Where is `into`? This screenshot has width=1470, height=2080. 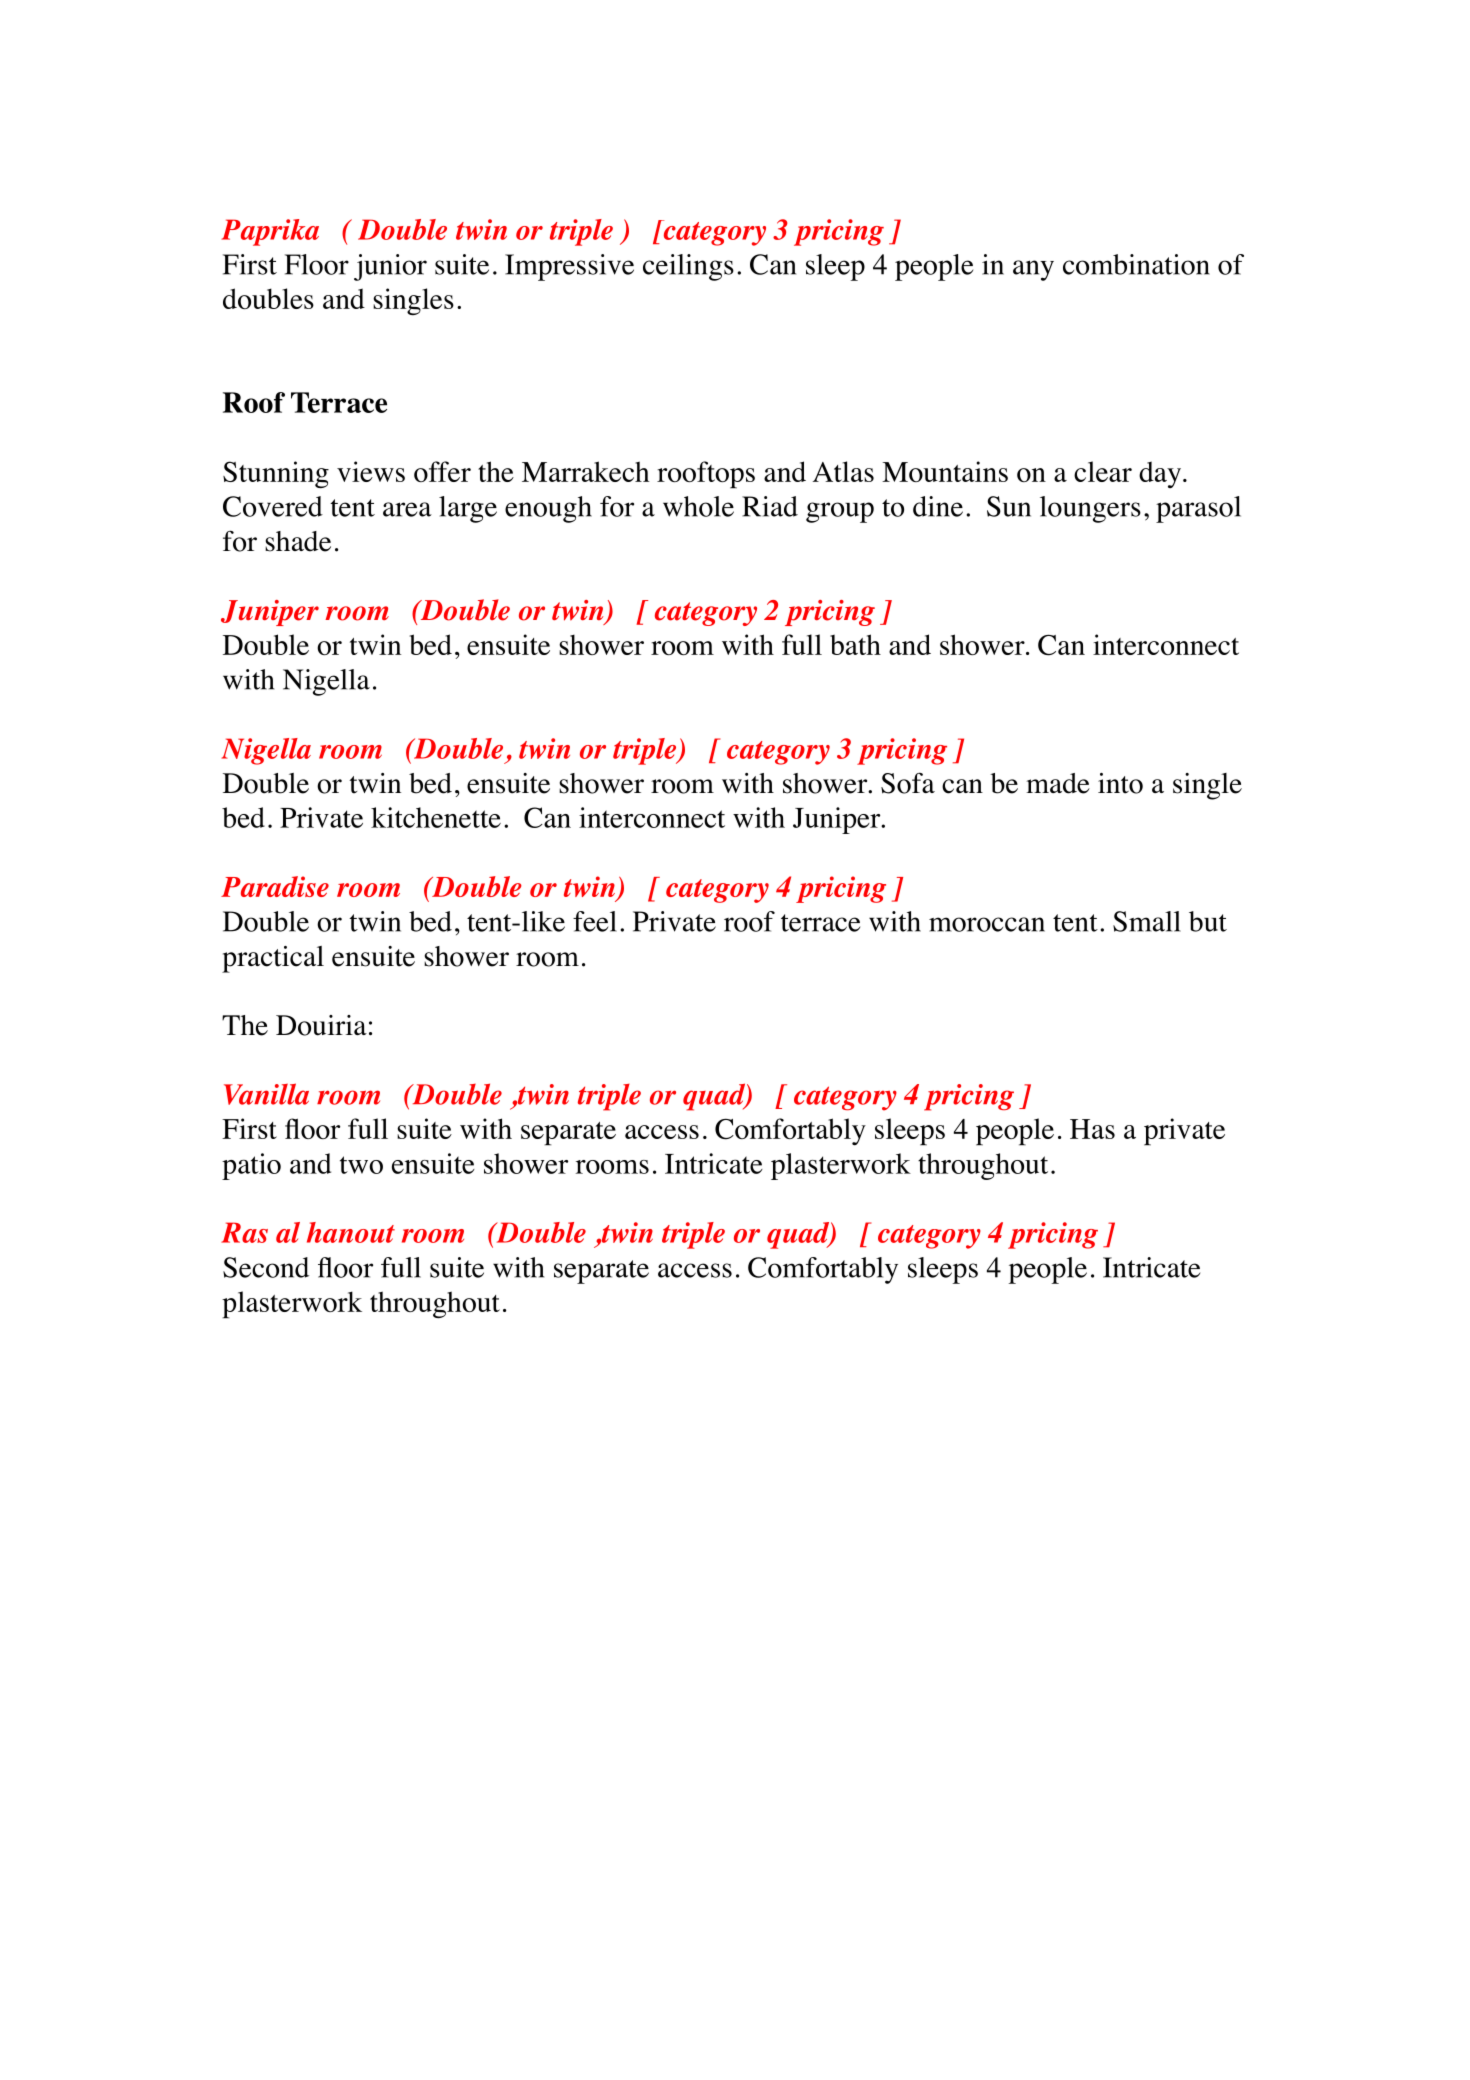
into is located at coordinates (1120, 783).
